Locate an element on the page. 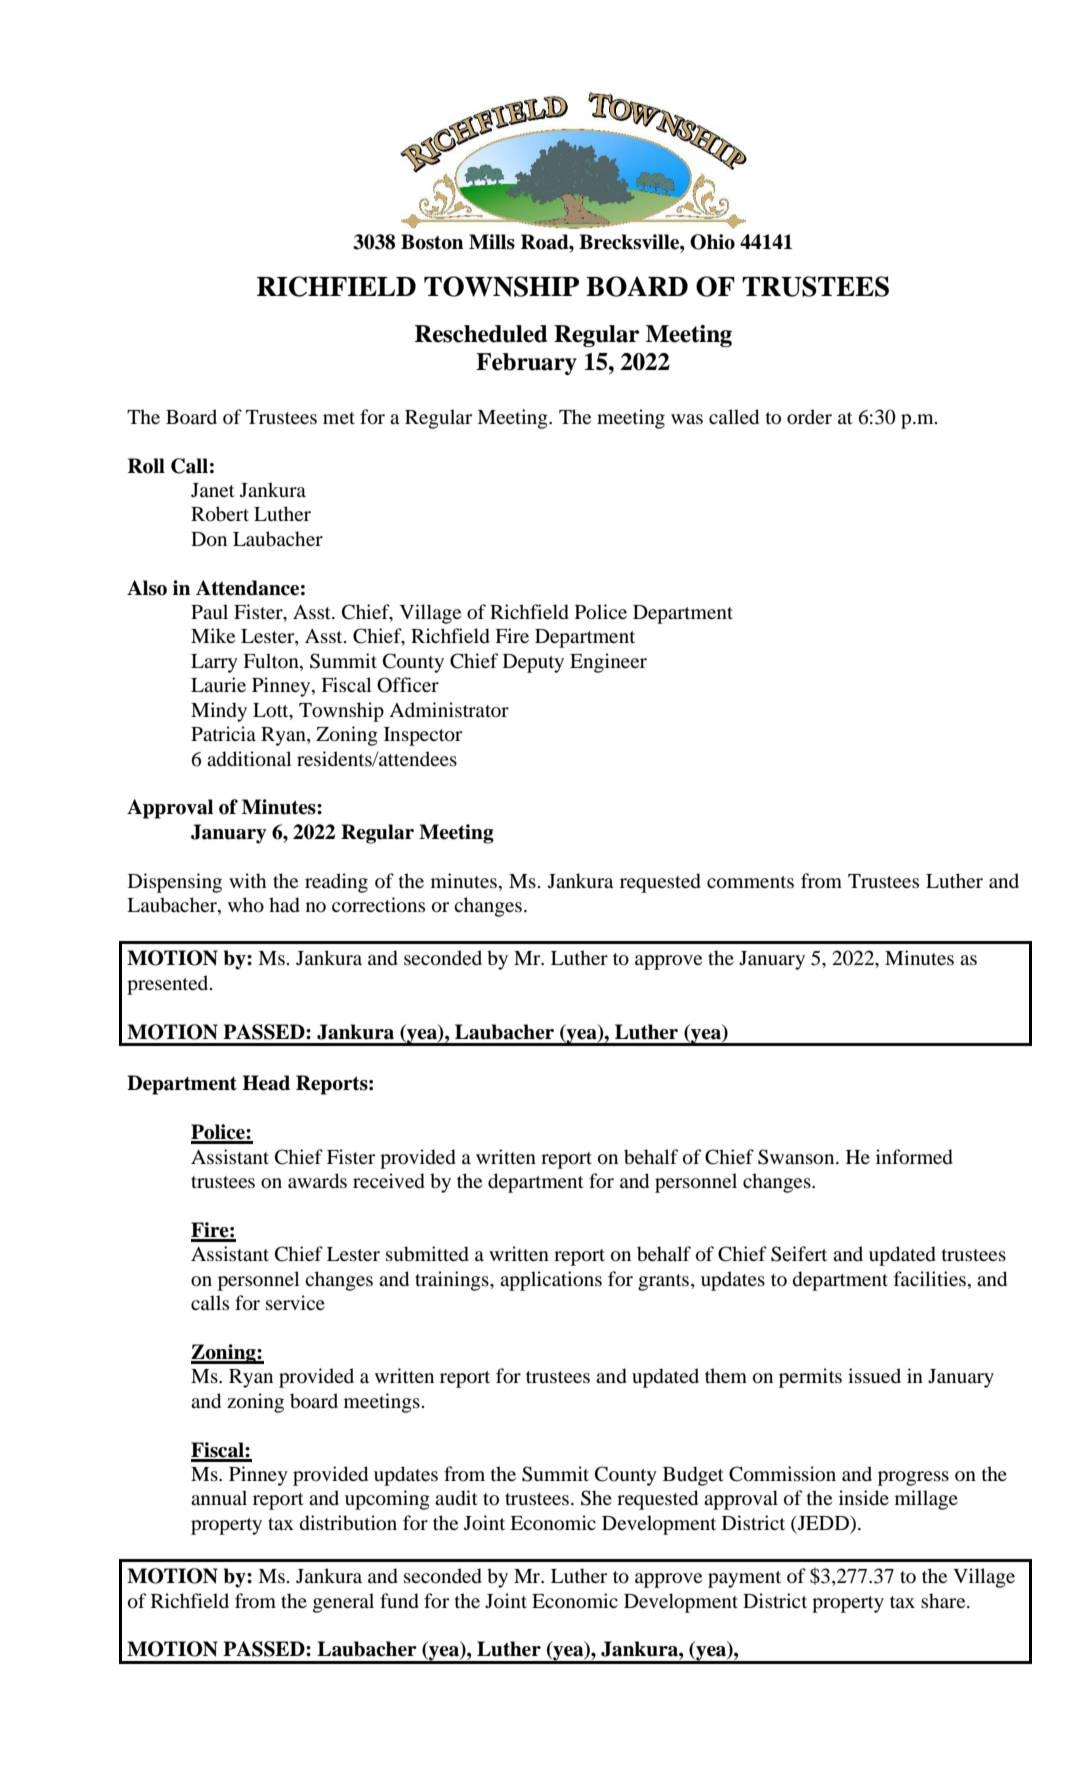 This image has width=1083, height=1784. Mindy is located at coordinates (219, 712).
